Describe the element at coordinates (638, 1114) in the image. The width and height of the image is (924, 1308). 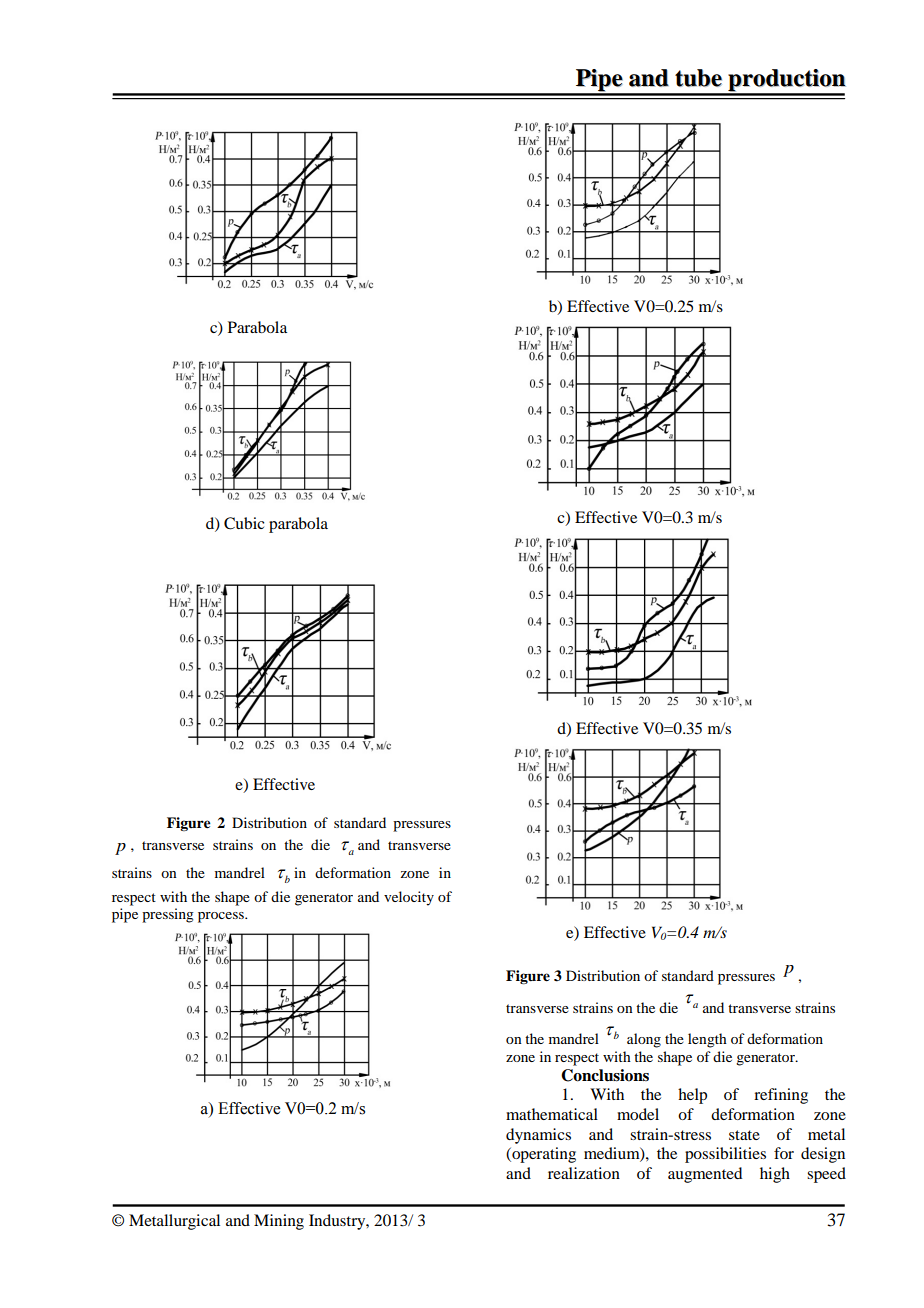
I see `model` at that location.
